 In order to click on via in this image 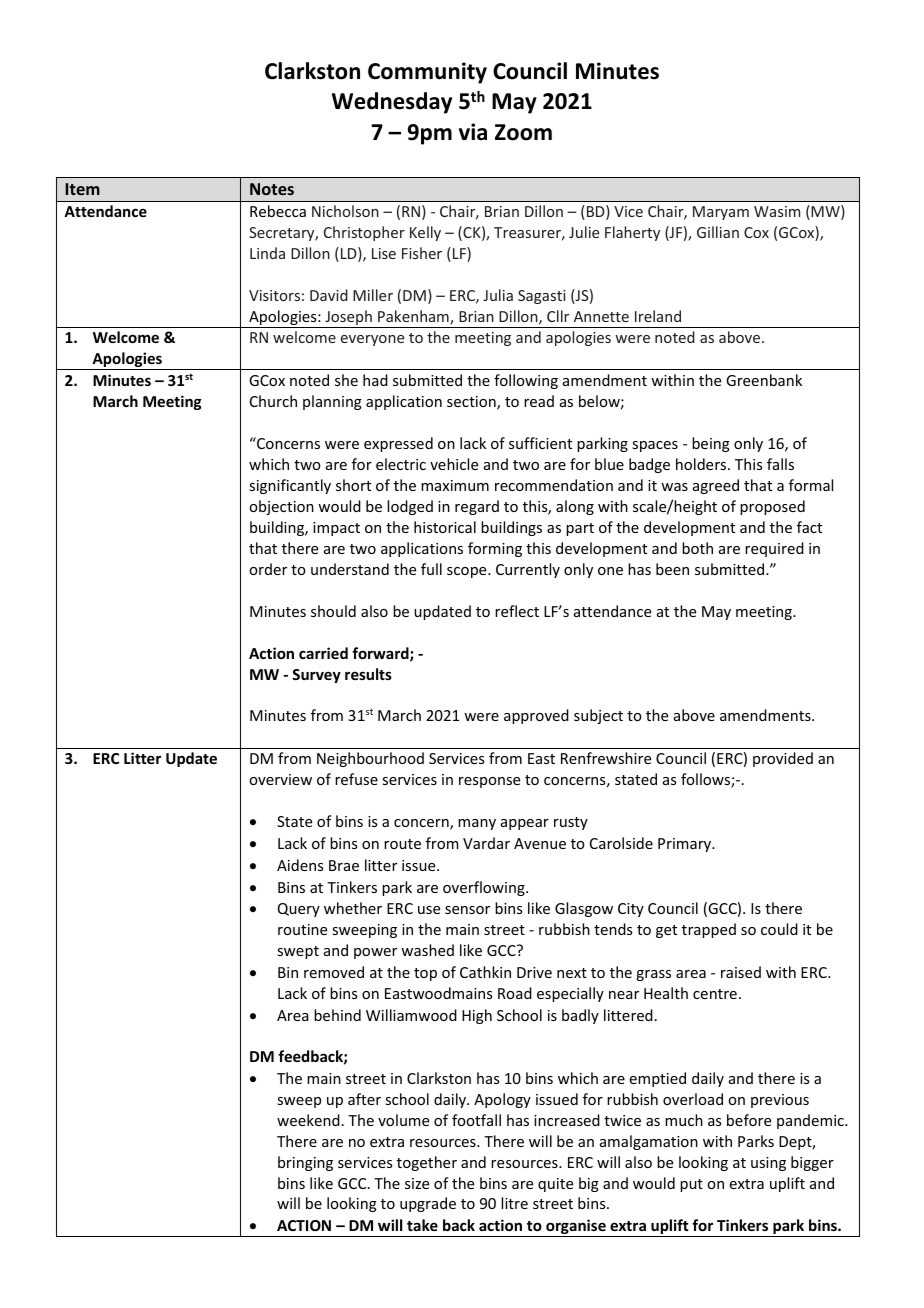, I will do `click(473, 132)`.
